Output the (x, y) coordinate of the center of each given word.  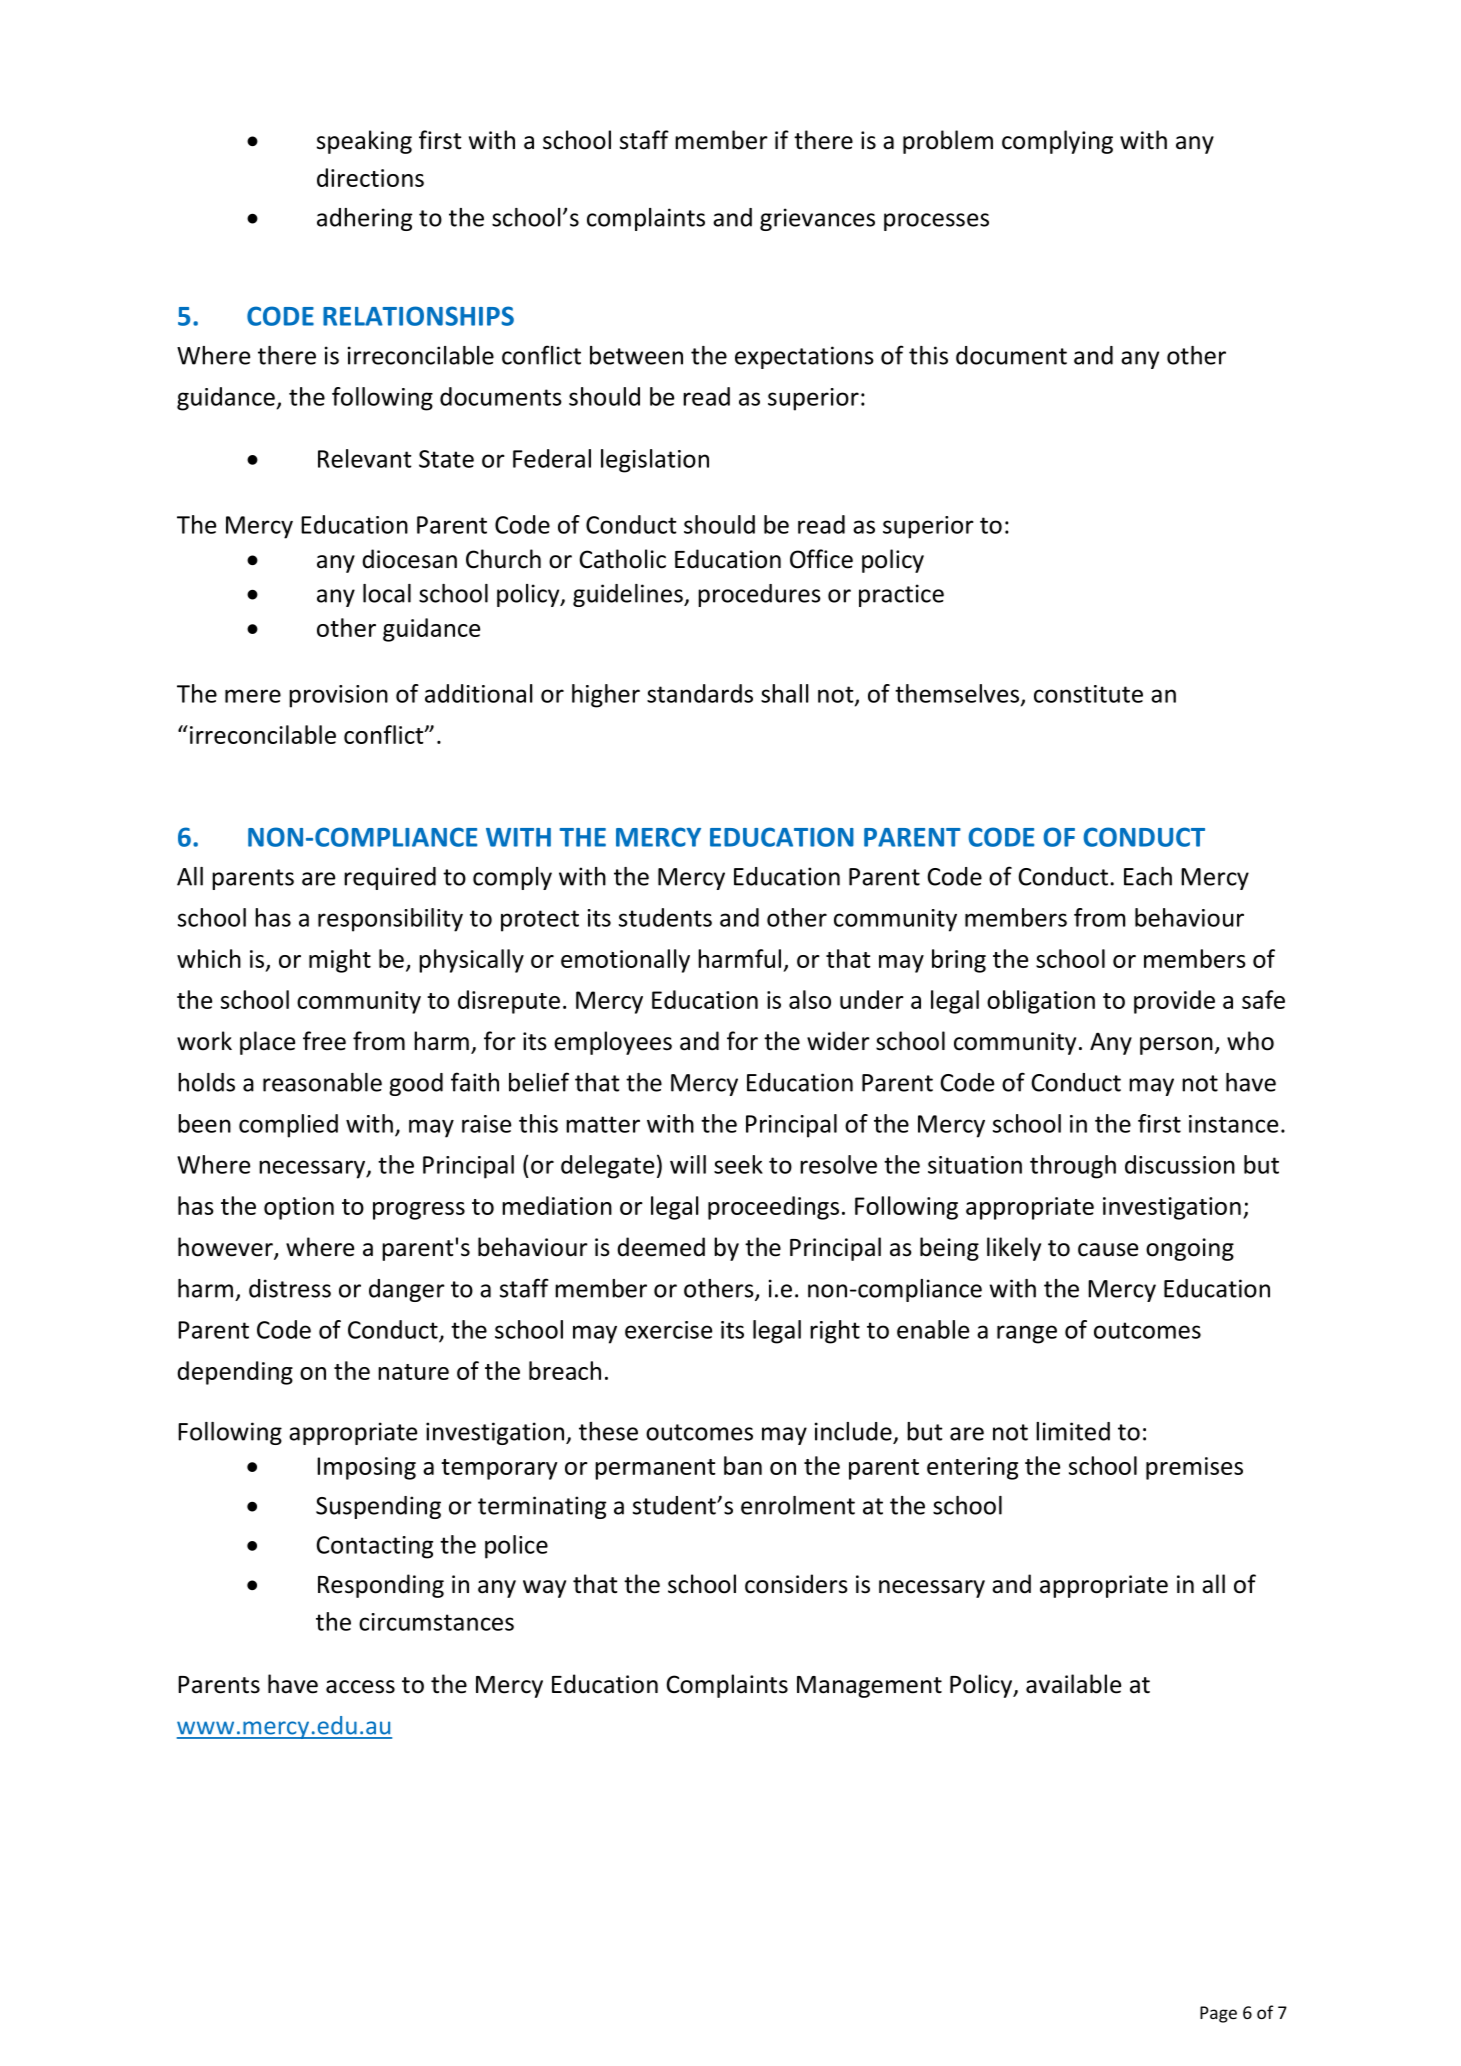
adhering (364, 219)
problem (948, 142)
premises (1194, 1468)
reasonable (322, 1082)
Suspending (378, 1507)
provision (338, 696)
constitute (1088, 694)
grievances (817, 219)
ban (743, 1465)
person (1176, 1046)
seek (738, 1164)
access (360, 1687)
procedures (759, 595)
